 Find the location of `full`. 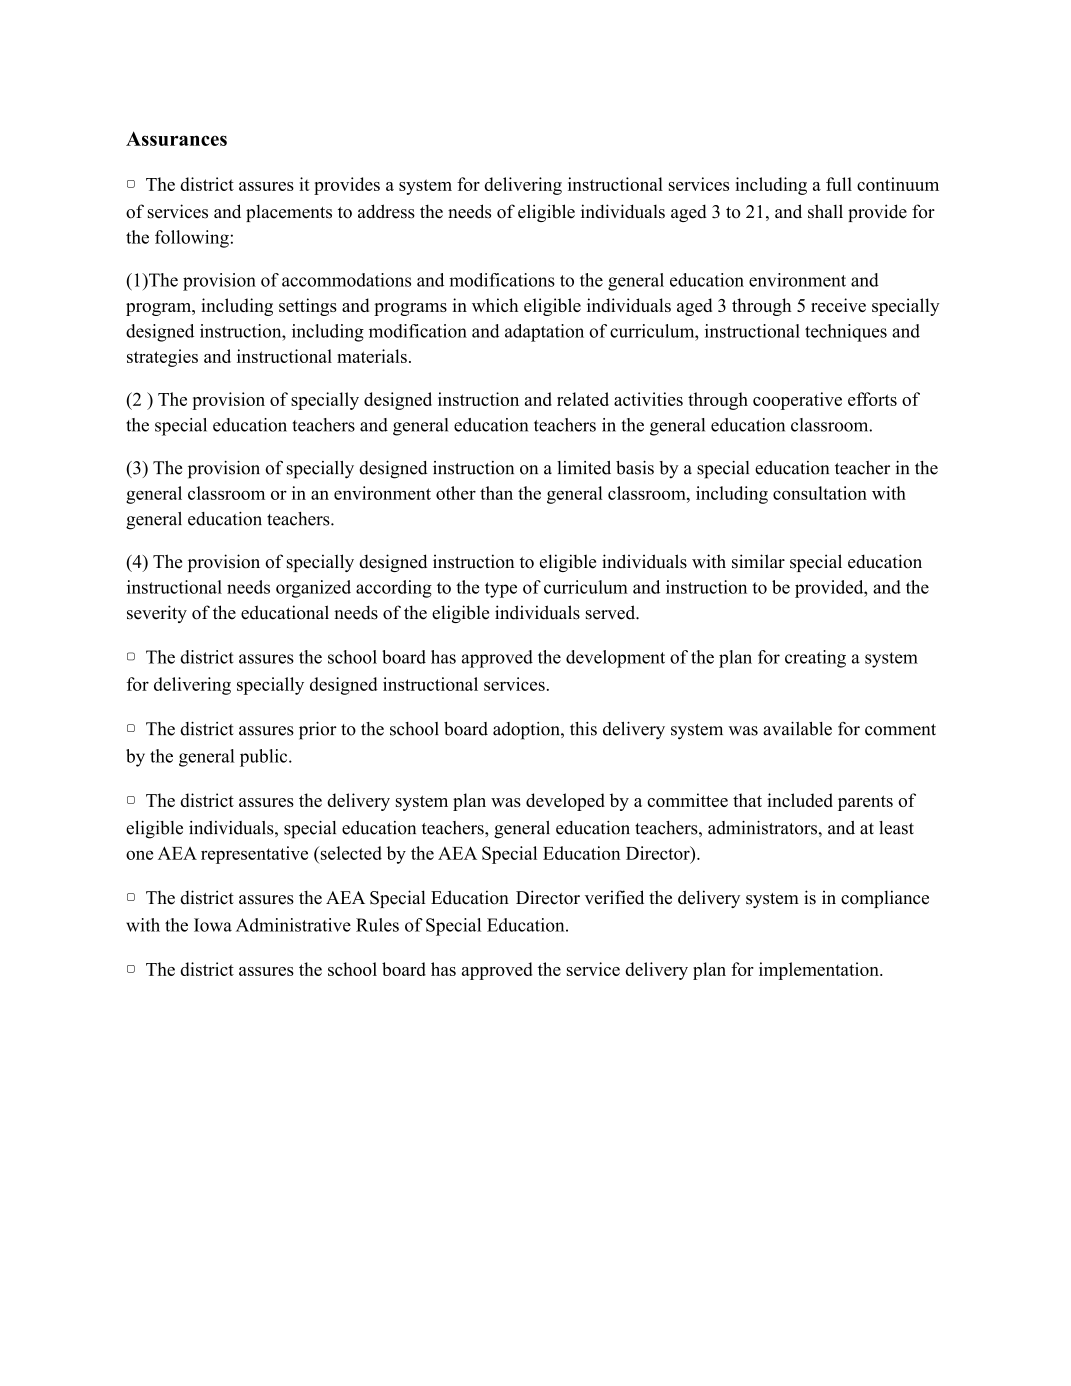

full is located at coordinates (839, 184).
